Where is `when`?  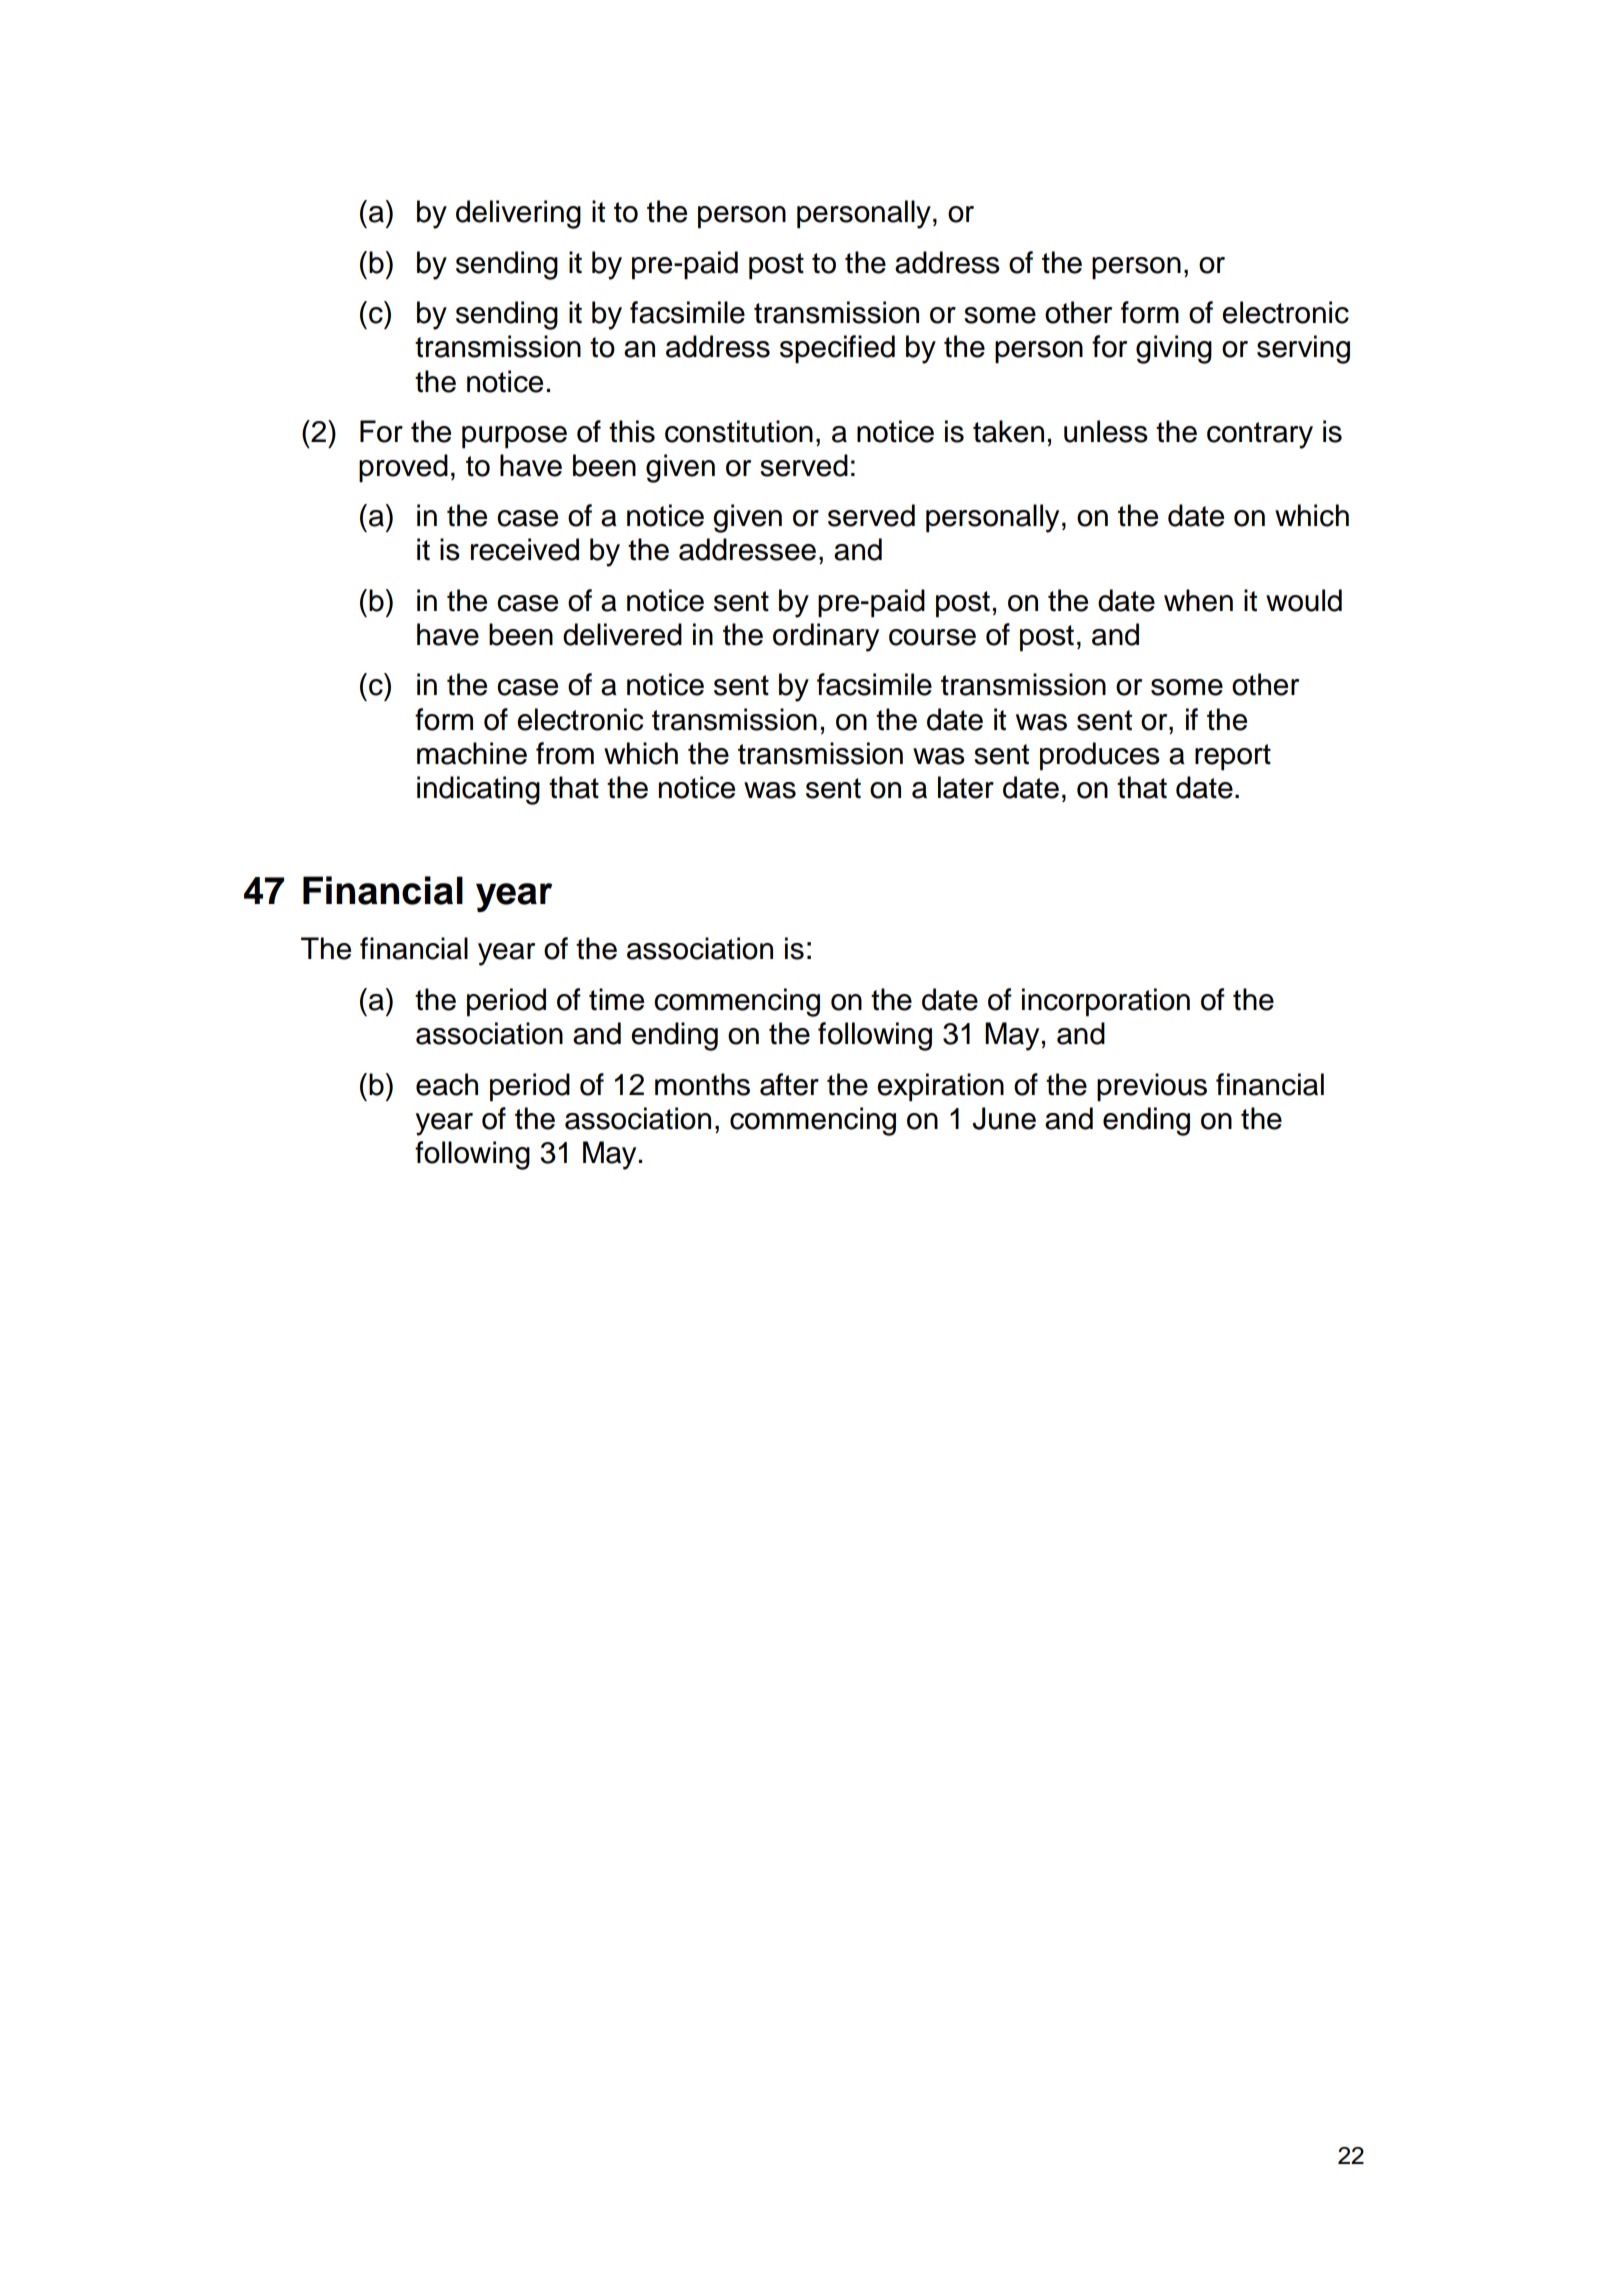
when is located at coordinates (1198, 600).
